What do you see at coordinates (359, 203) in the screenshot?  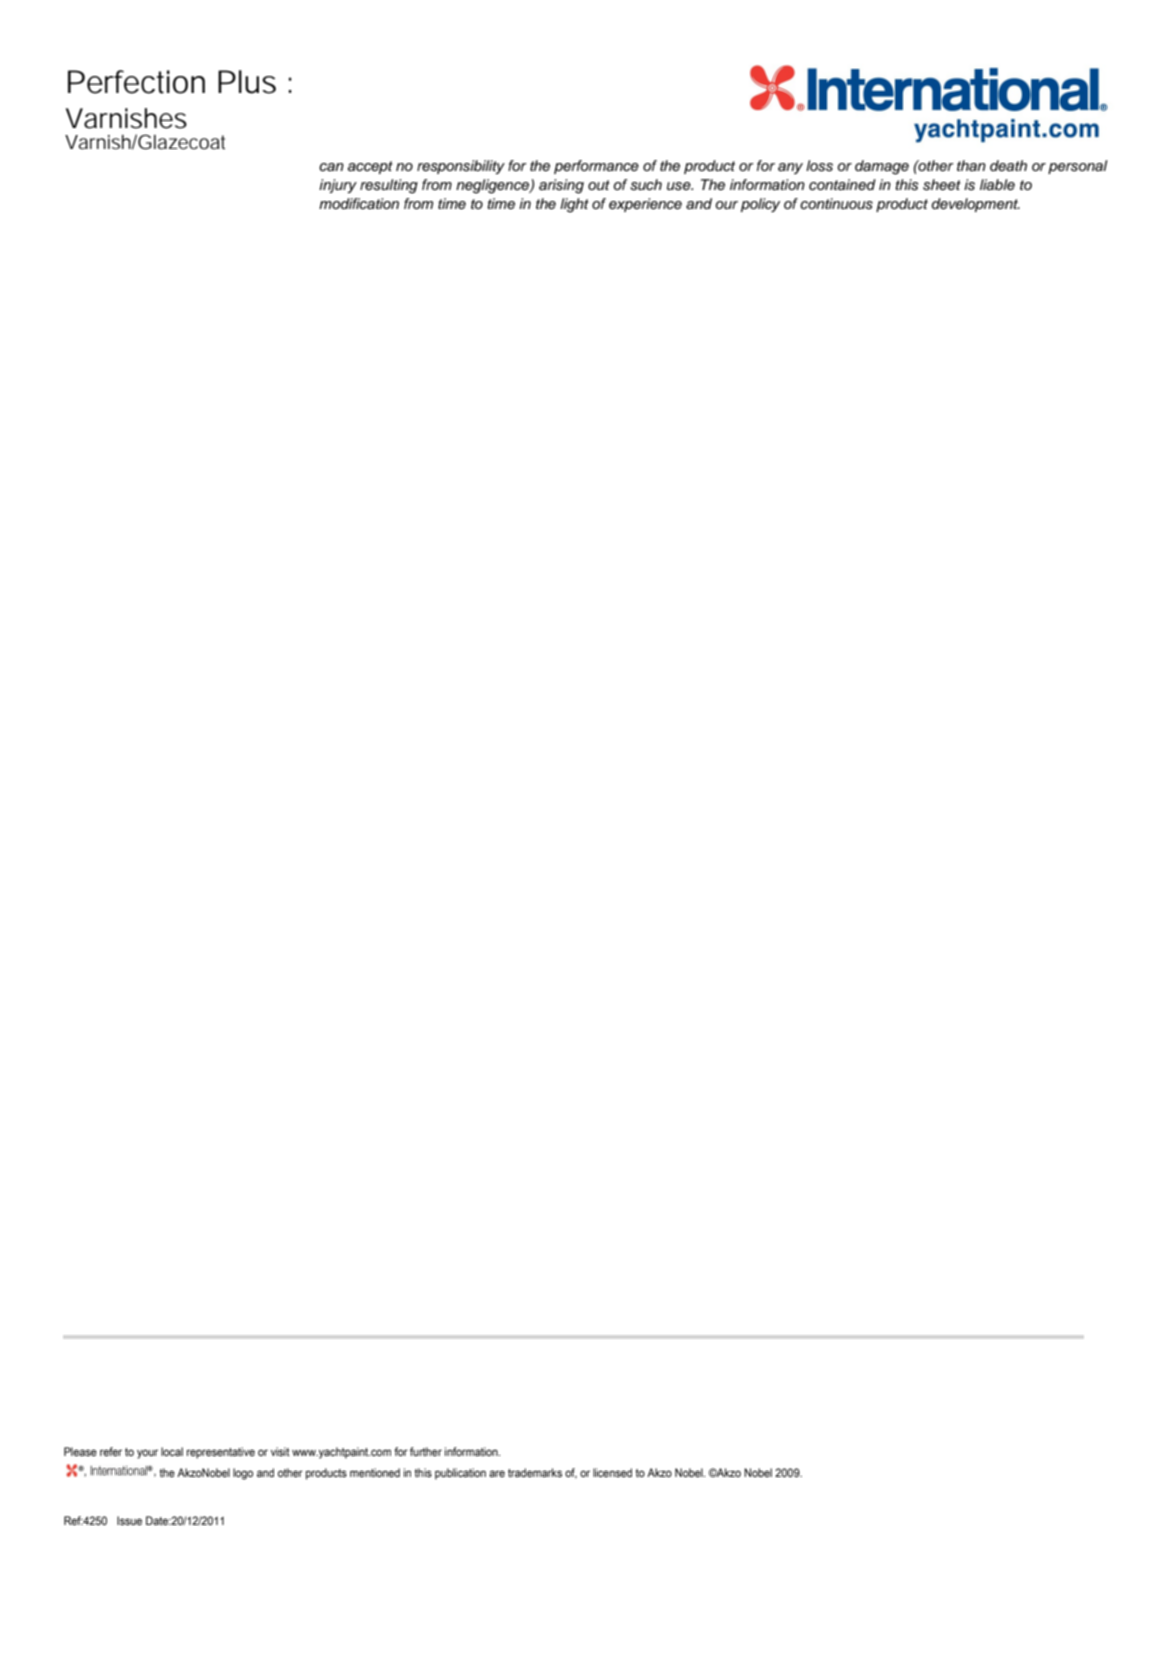 I see `modification` at bounding box center [359, 203].
